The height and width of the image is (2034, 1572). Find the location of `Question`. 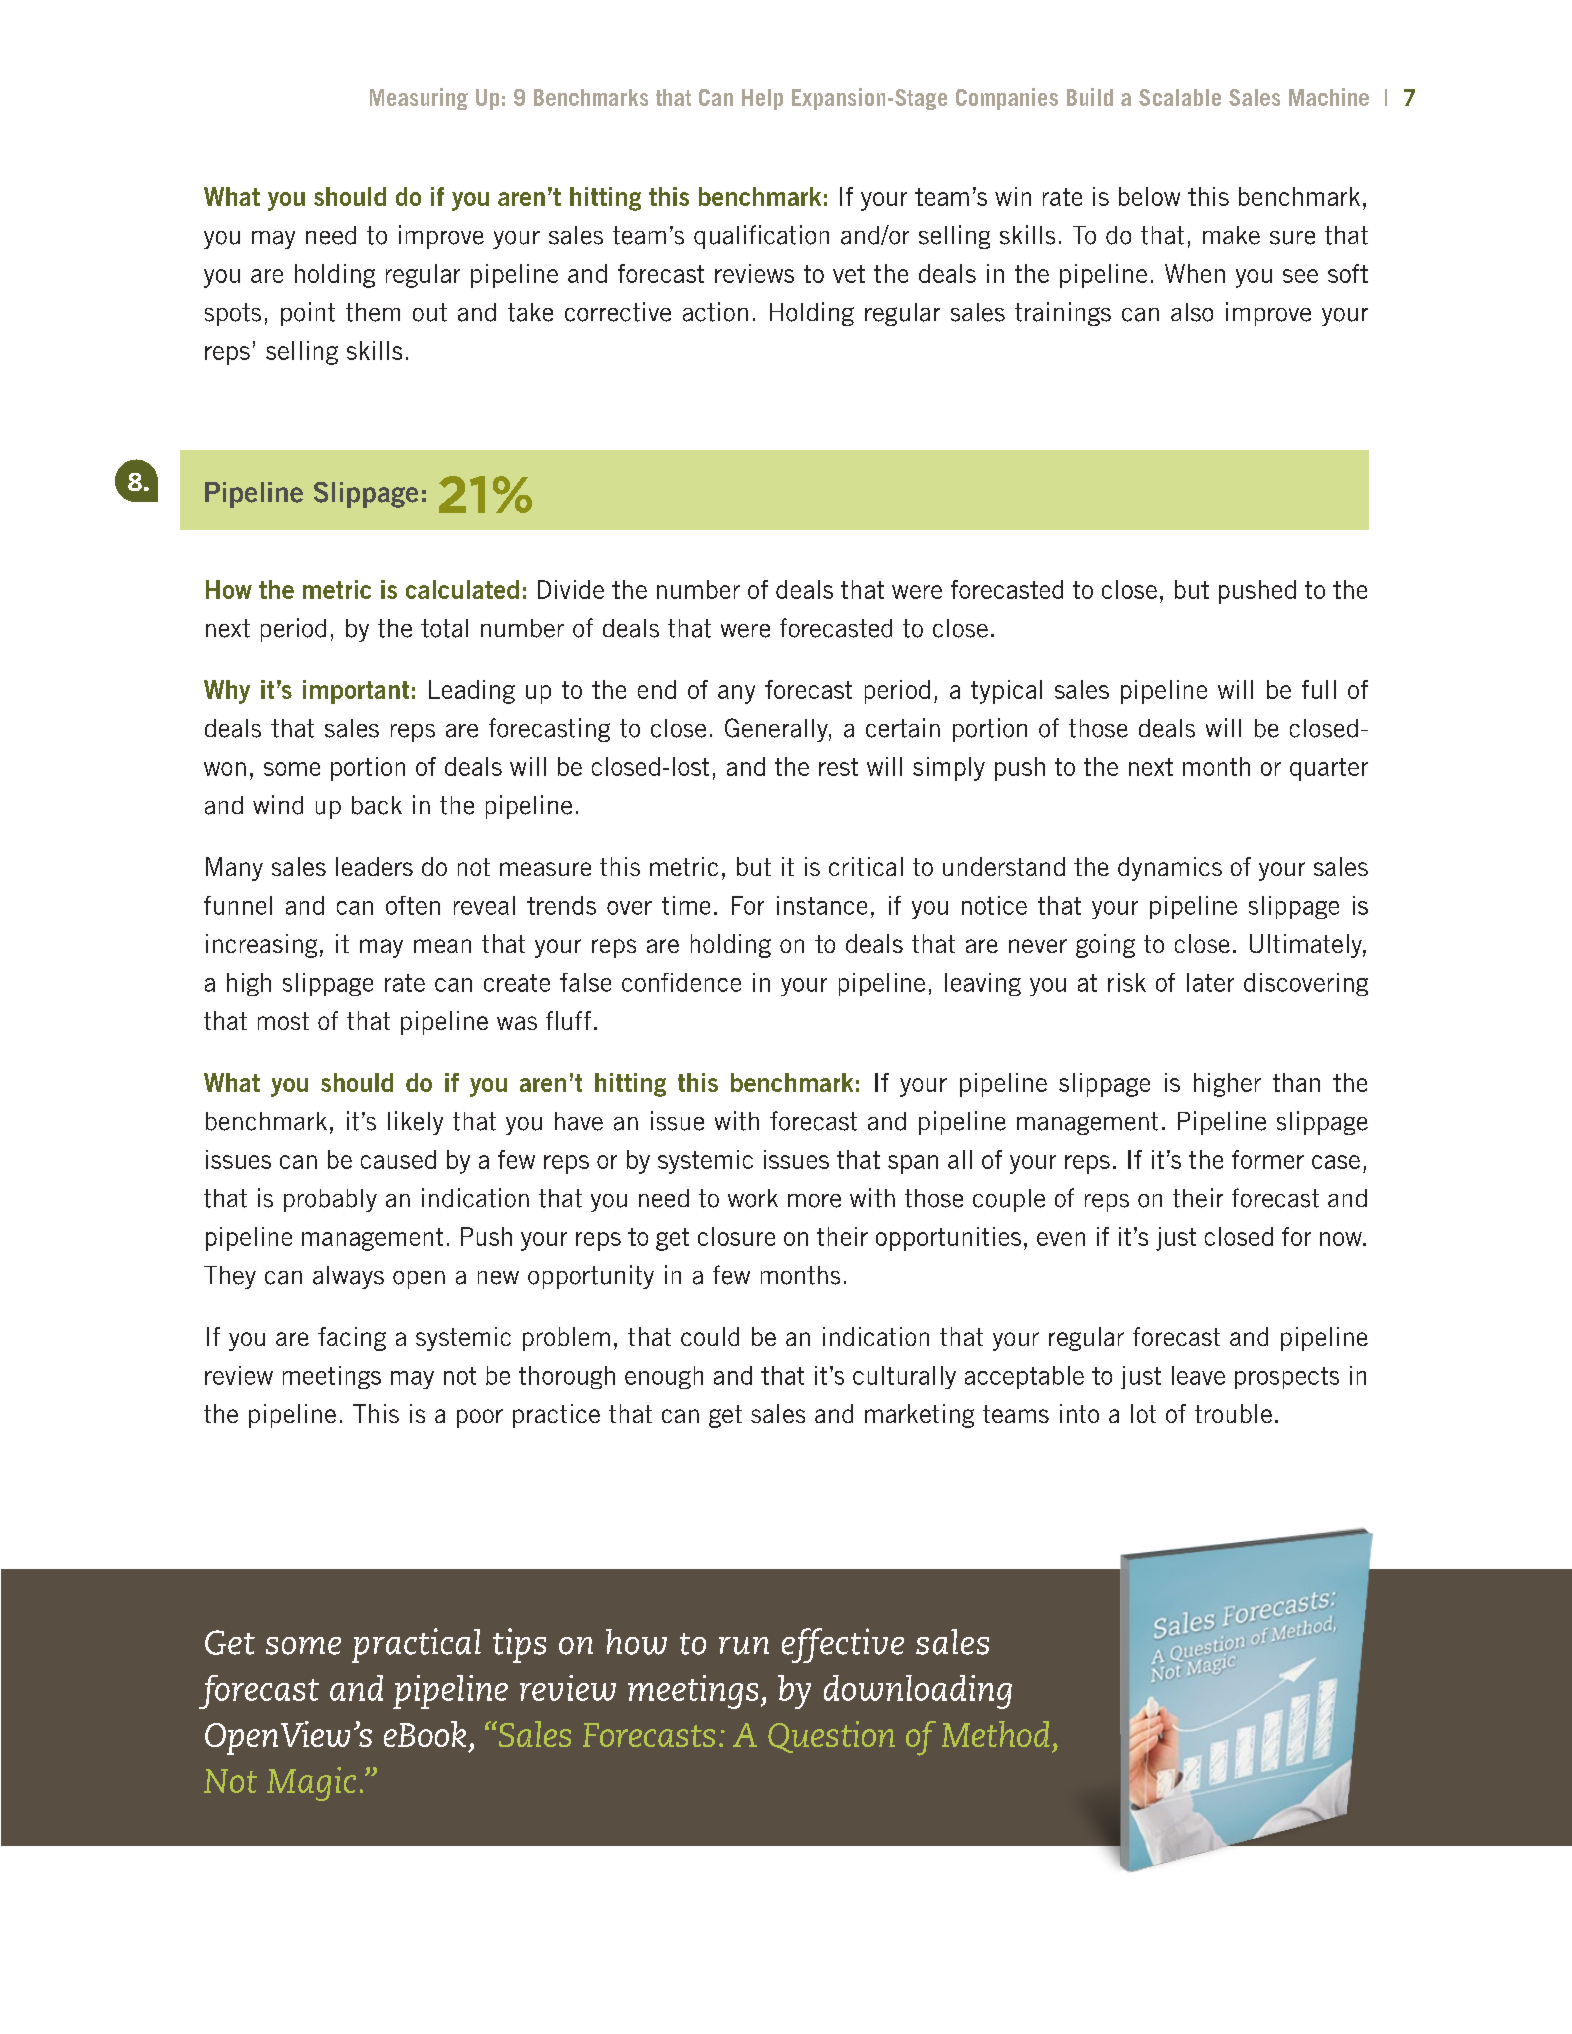

Question is located at coordinates (831, 1737).
